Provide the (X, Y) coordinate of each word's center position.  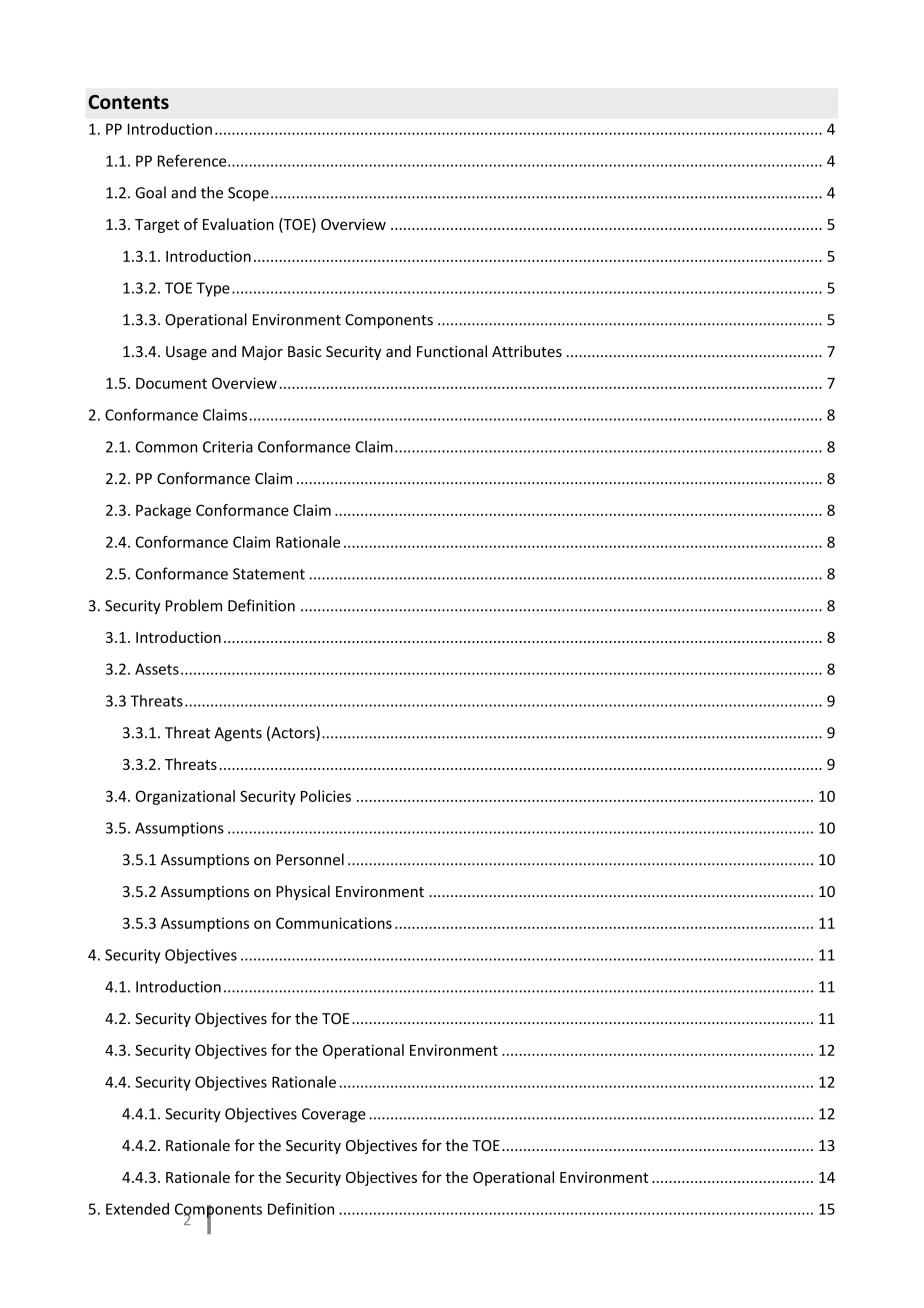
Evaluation (238, 224)
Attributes (527, 351)
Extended (137, 1209)
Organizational (185, 797)
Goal (150, 192)
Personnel (310, 859)
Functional (452, 351)
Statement (269, 574)
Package (163, 511)
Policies (326, 796)
